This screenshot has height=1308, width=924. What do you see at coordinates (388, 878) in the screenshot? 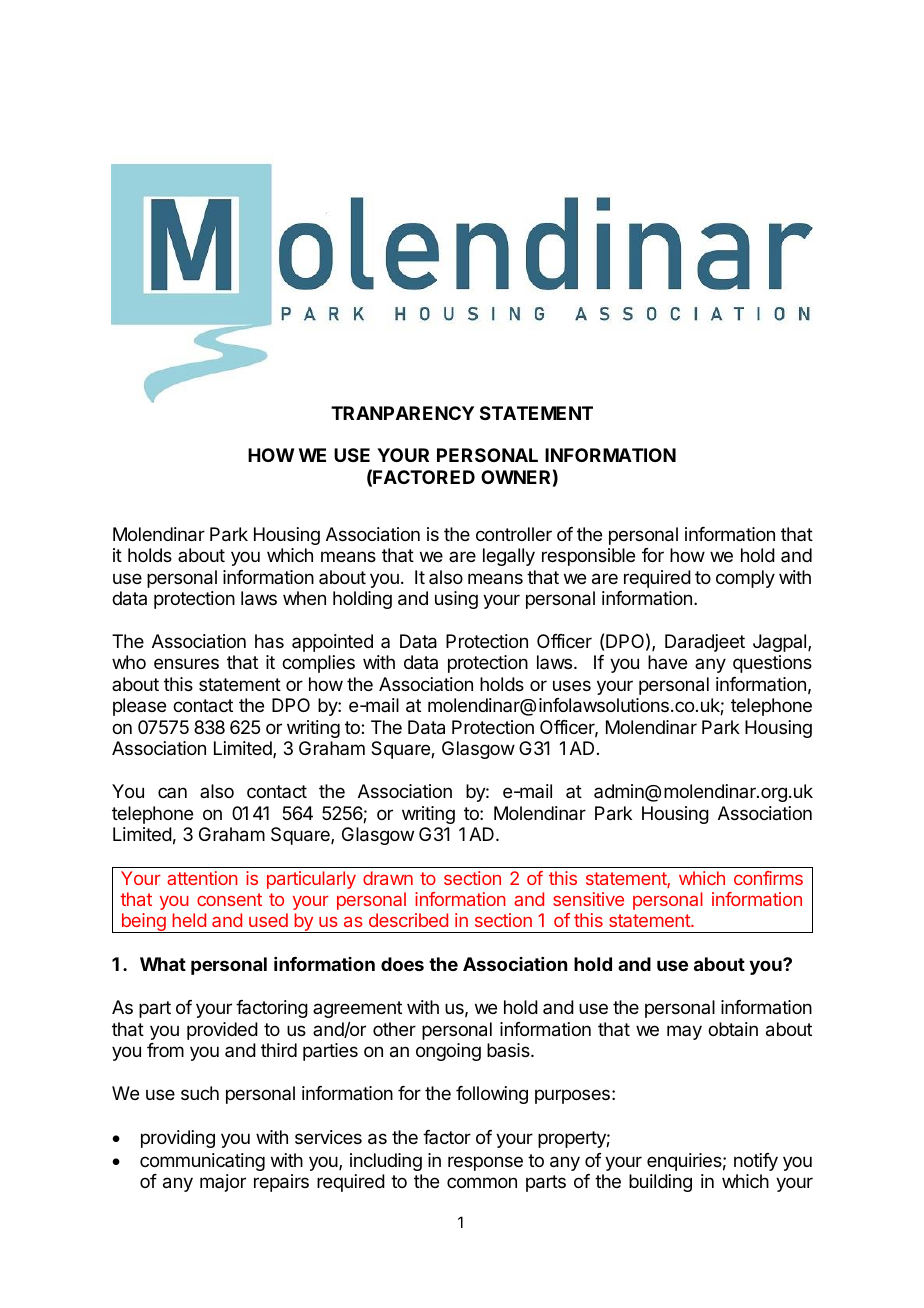
I see `drawn` at bounding box center [388, 878].
